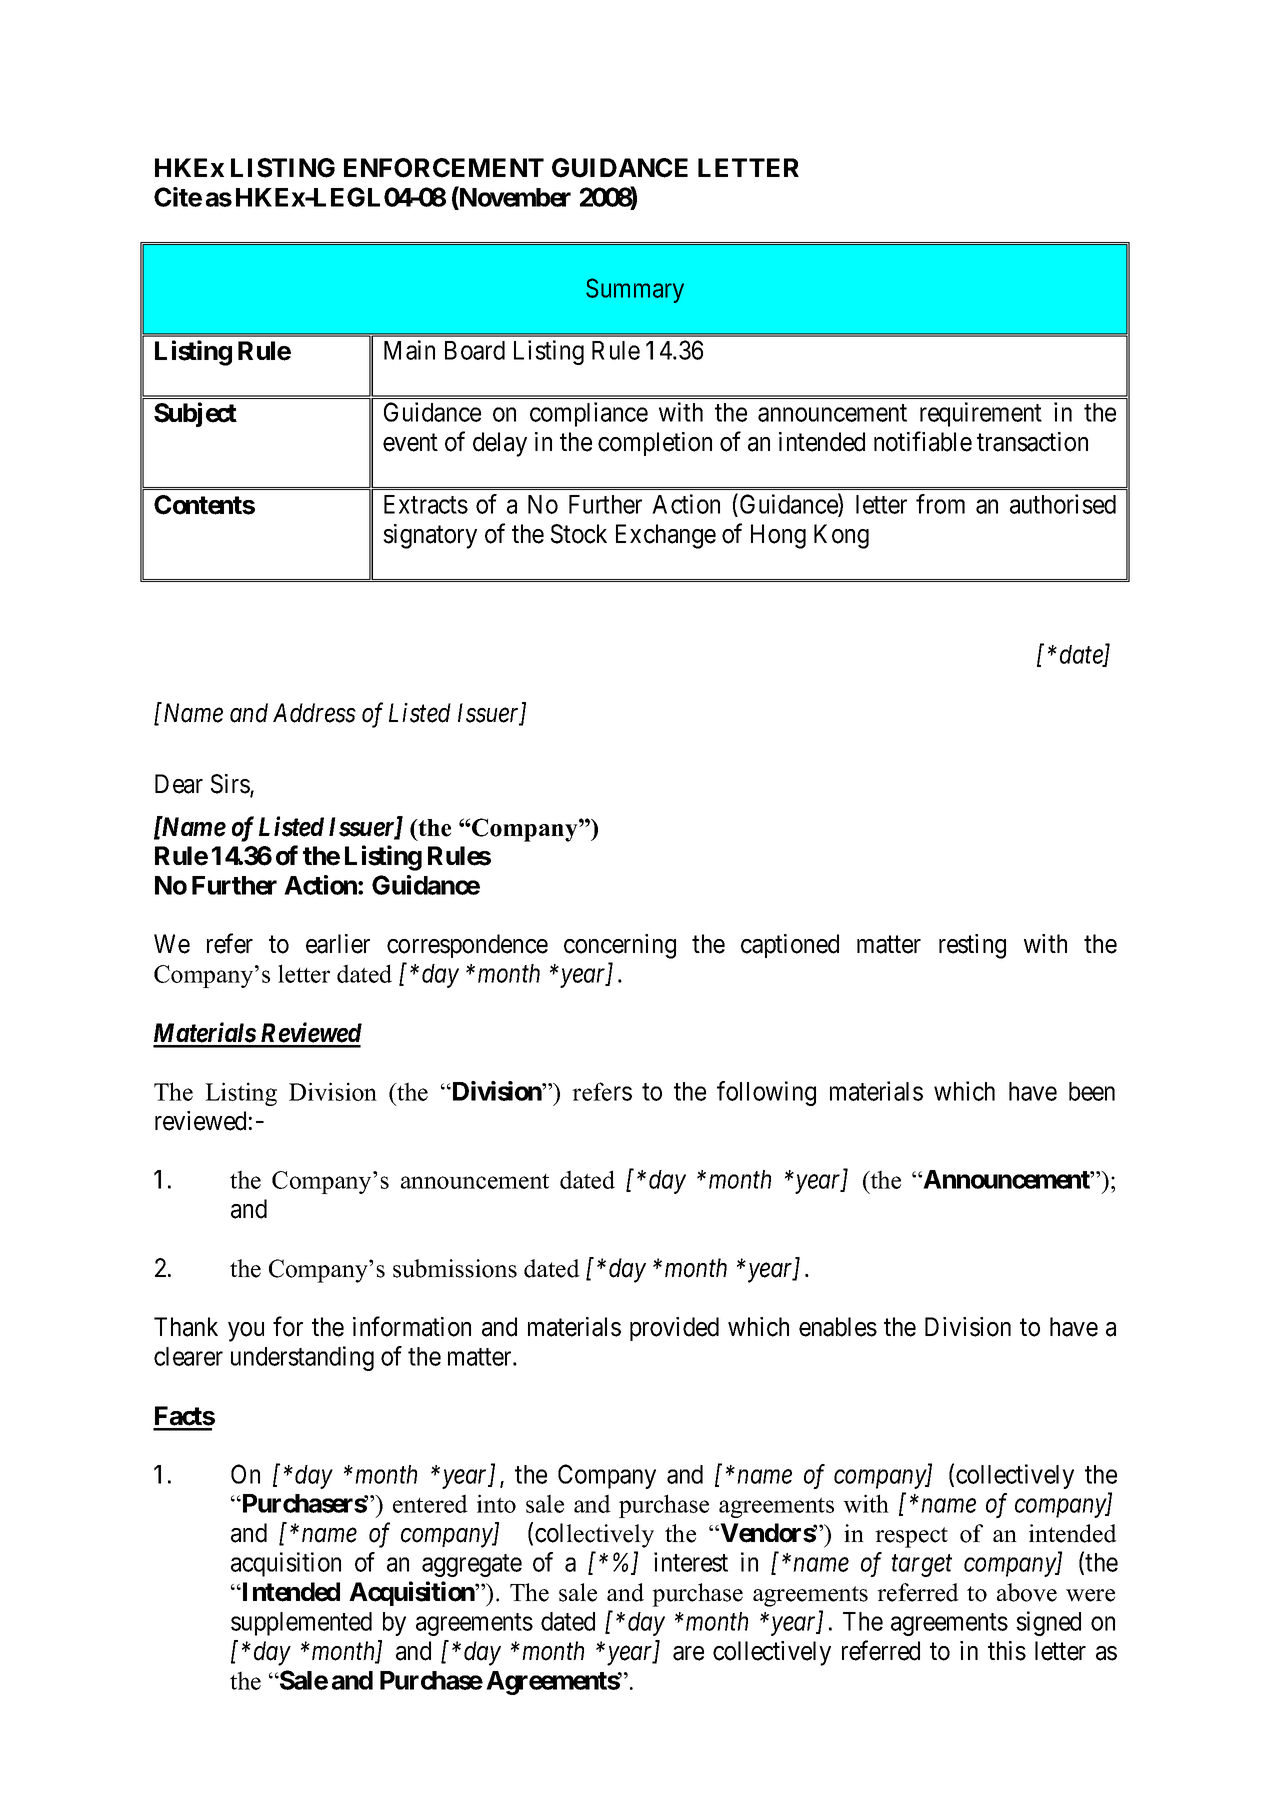  What do you see at coordinates (314, 713) in the page?
I see `Address` at bounding box center [314, 713].
